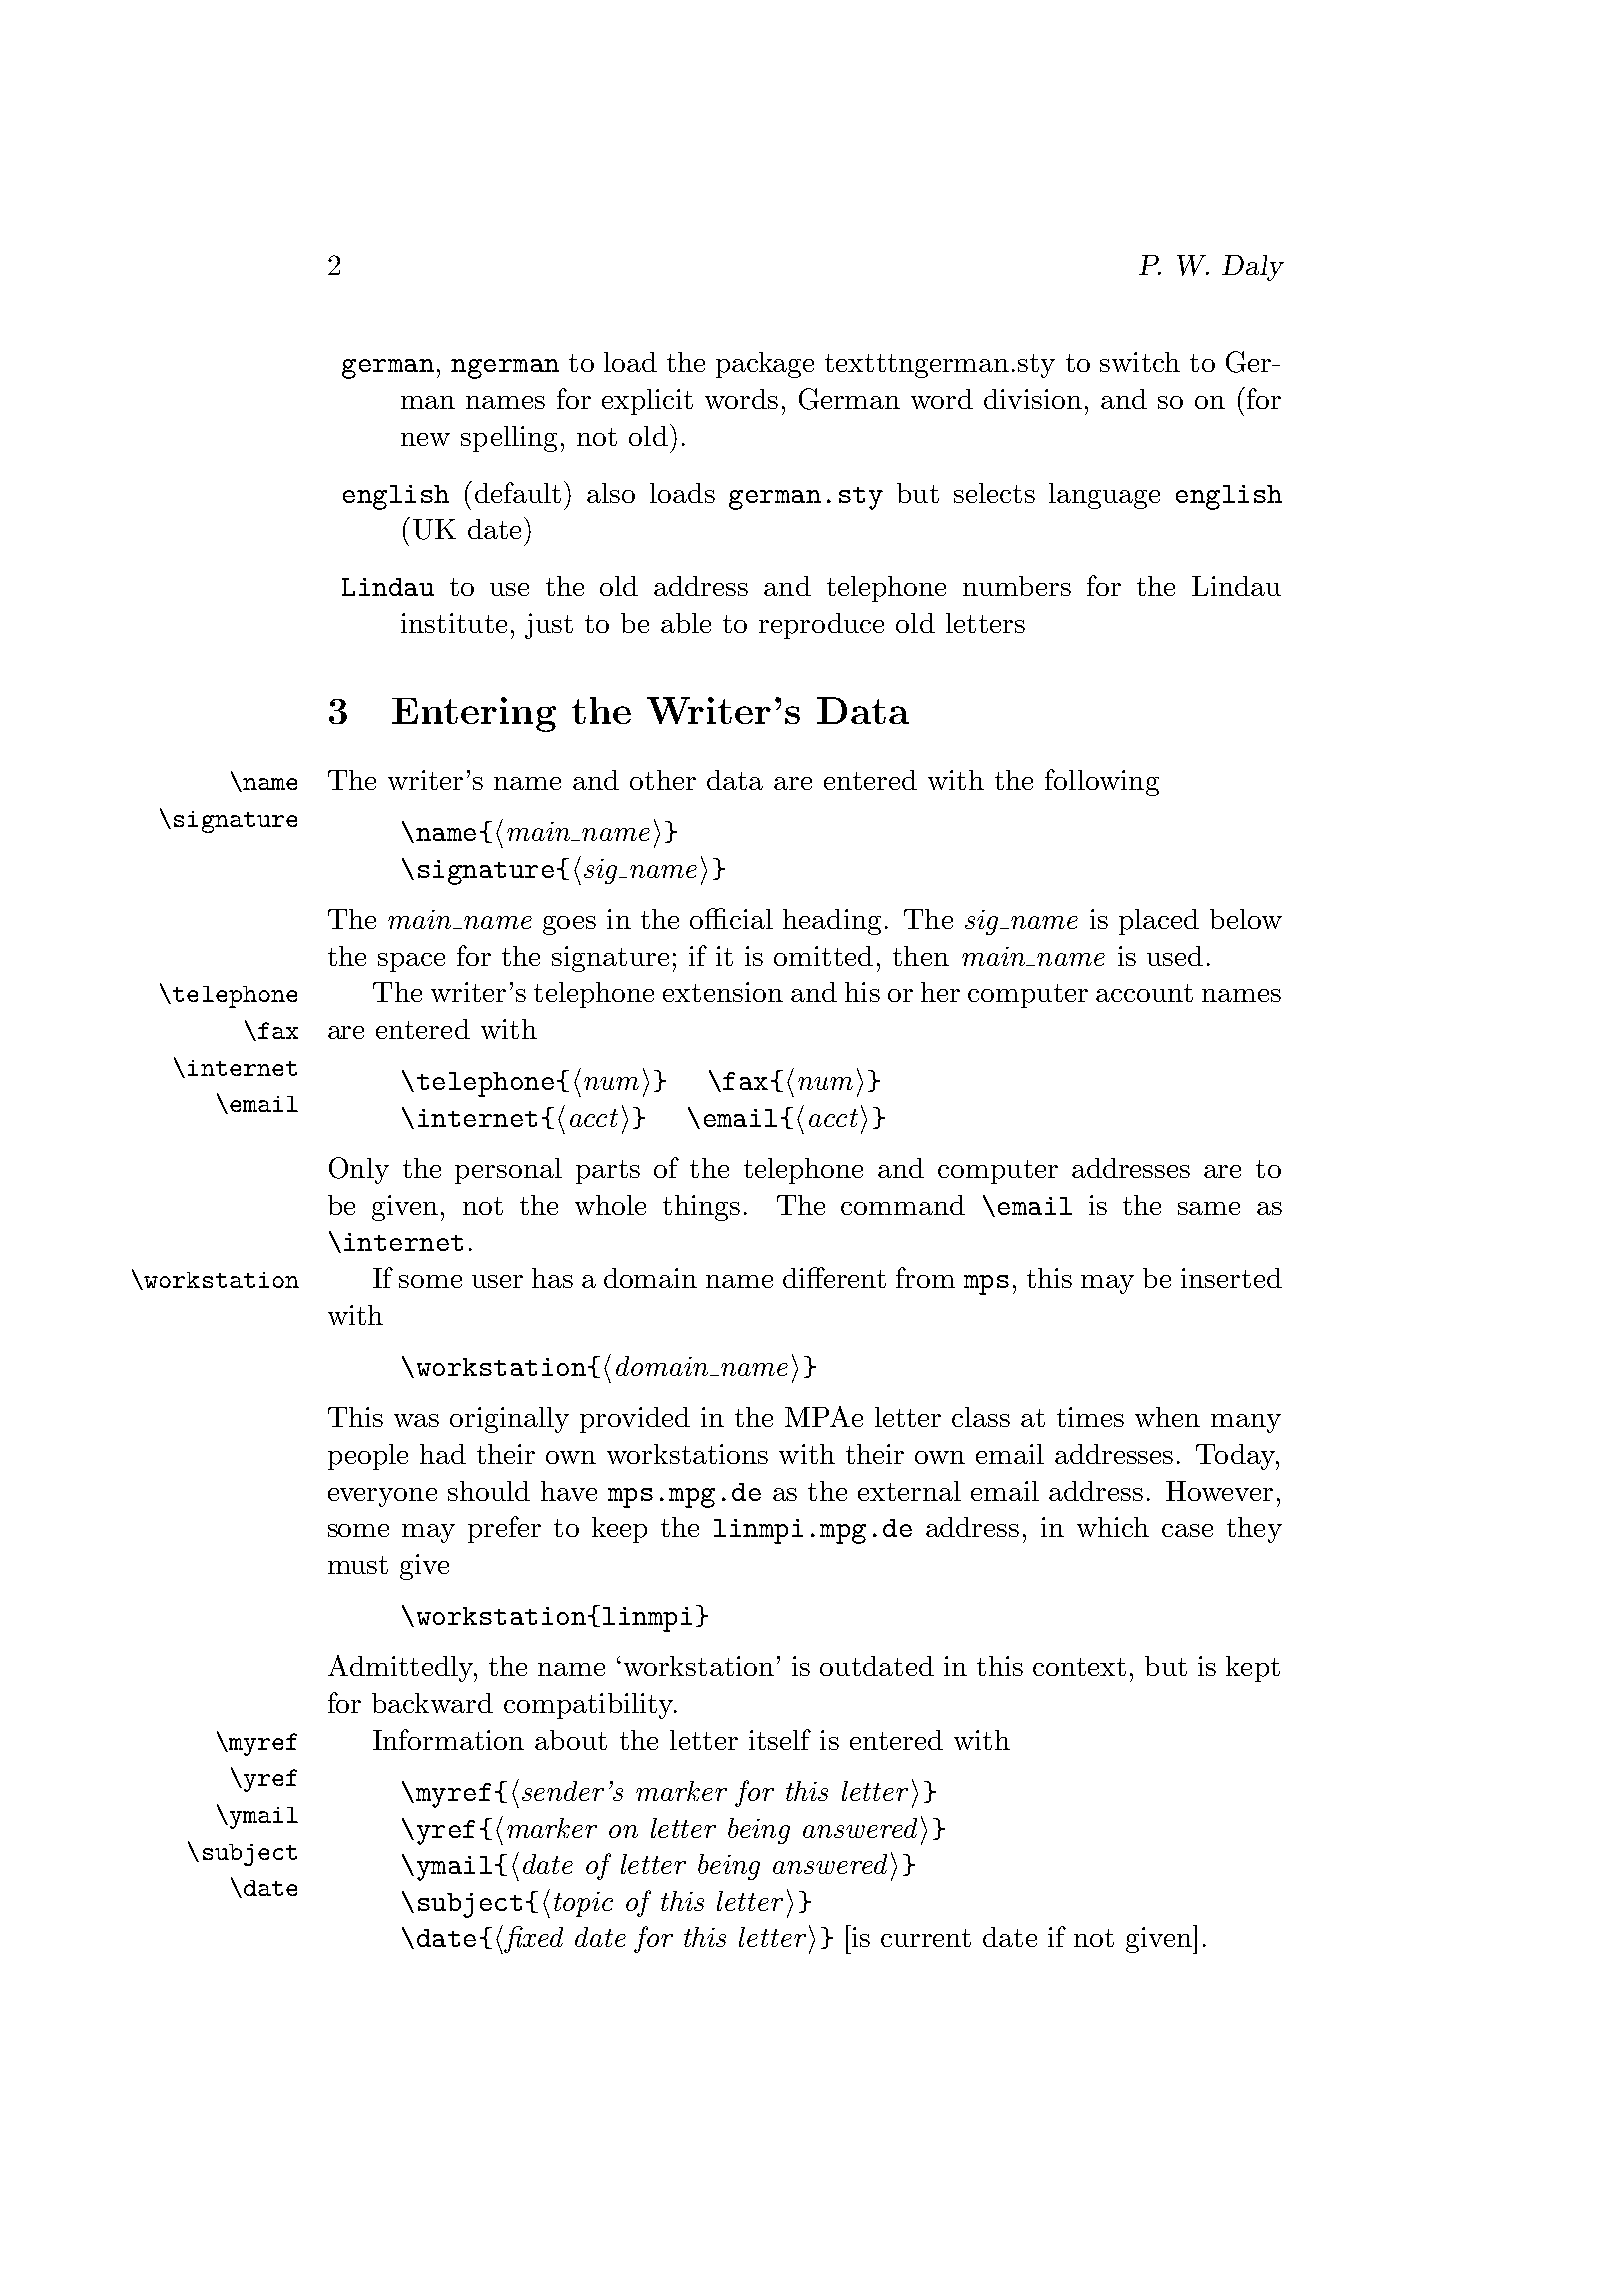 The image size is (1609, 2276). What do you see at coordinates (1113, 1527) in the screenshot?
I see `which` at bounding box center [1113, 1527].
